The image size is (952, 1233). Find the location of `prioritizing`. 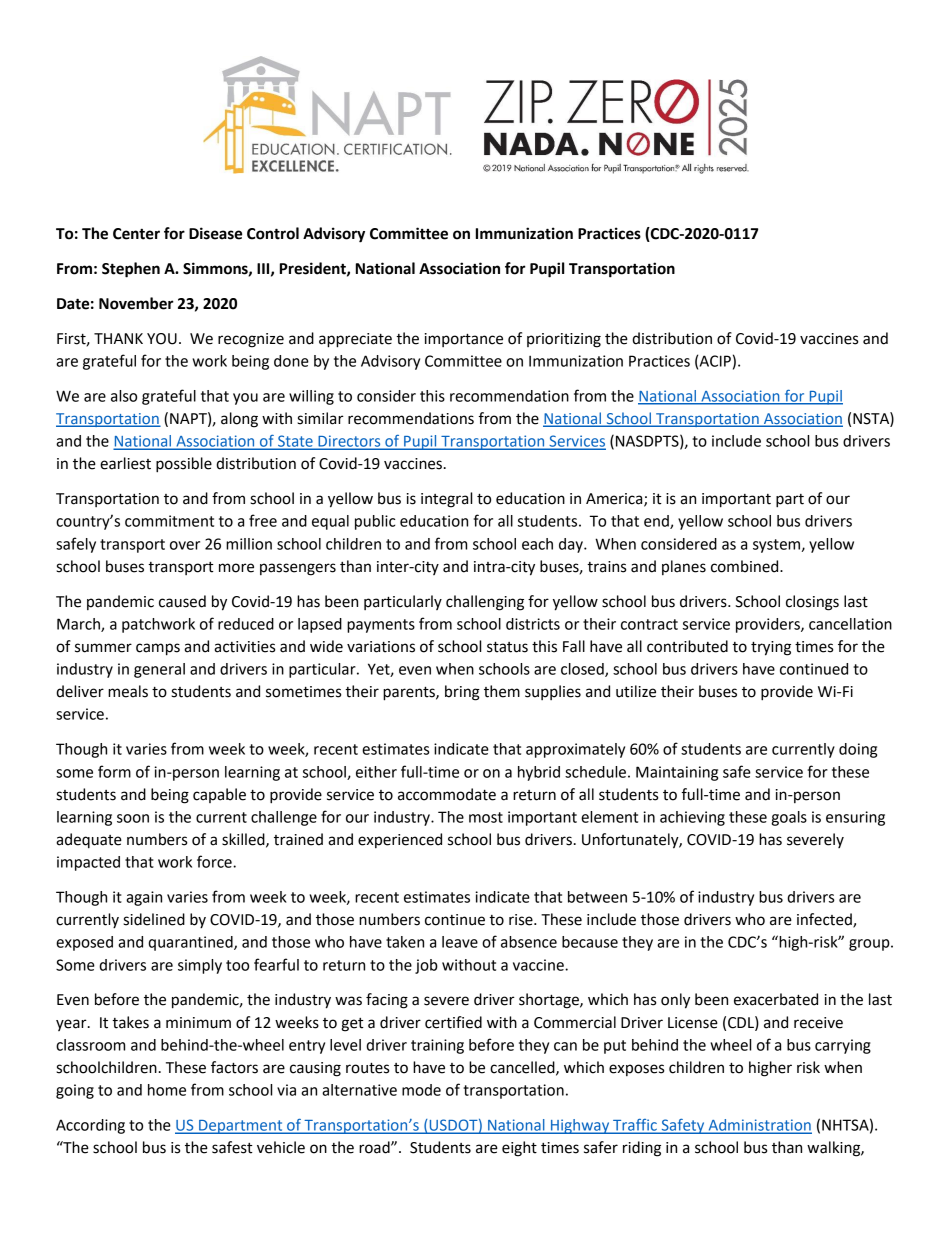

prioritizing is located at coordinates (564, 340).
